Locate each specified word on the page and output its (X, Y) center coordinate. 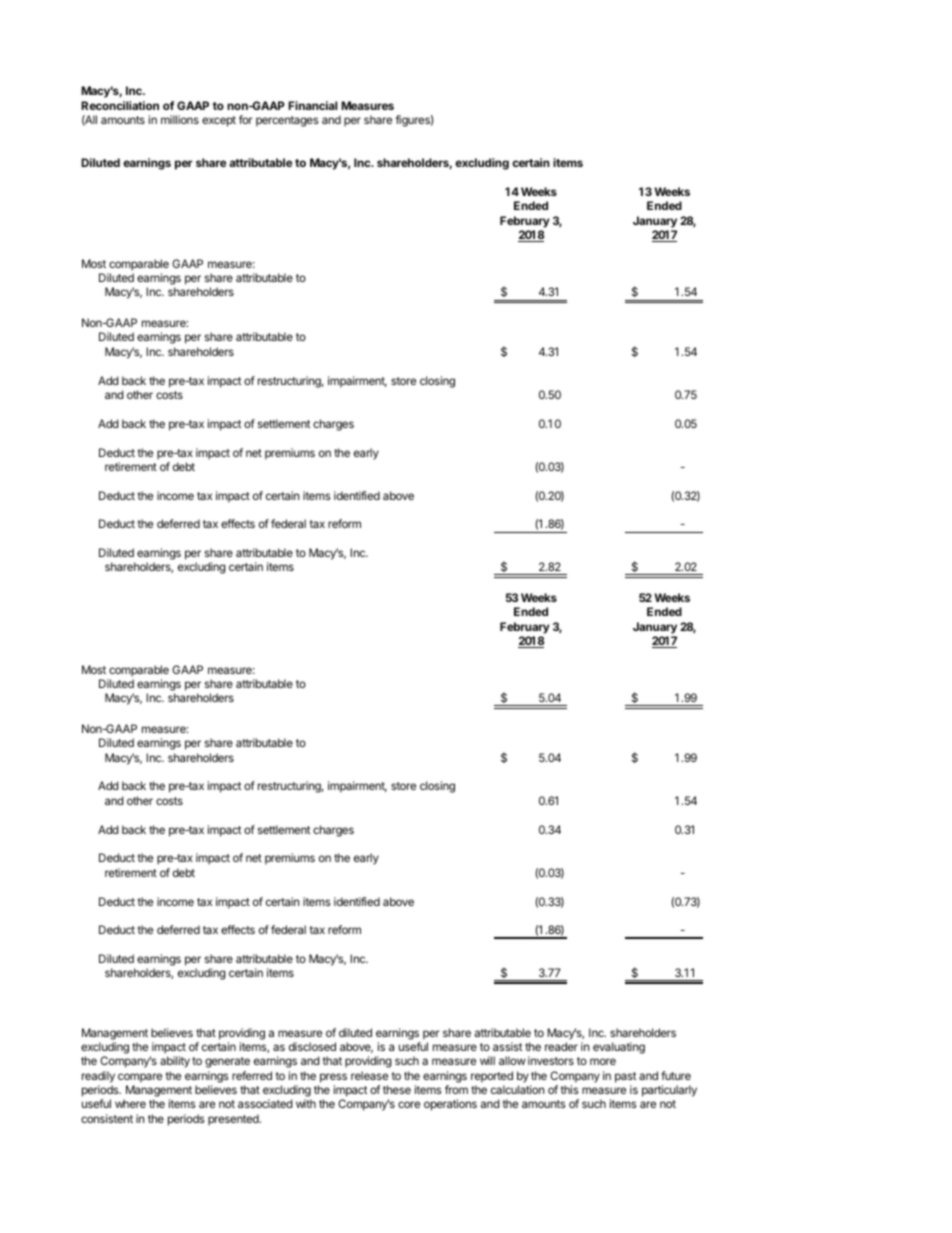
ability (175, 1062)
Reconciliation (120, 105)
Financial (312, 105)
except (219, 121)
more (603, 1061)
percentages (287, 121)
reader (561, 1046)
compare (140, 1078)
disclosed (312, 1046)
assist (507, 1046)
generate (227, 1062)
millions (180, 119)
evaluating (619, 1048)
